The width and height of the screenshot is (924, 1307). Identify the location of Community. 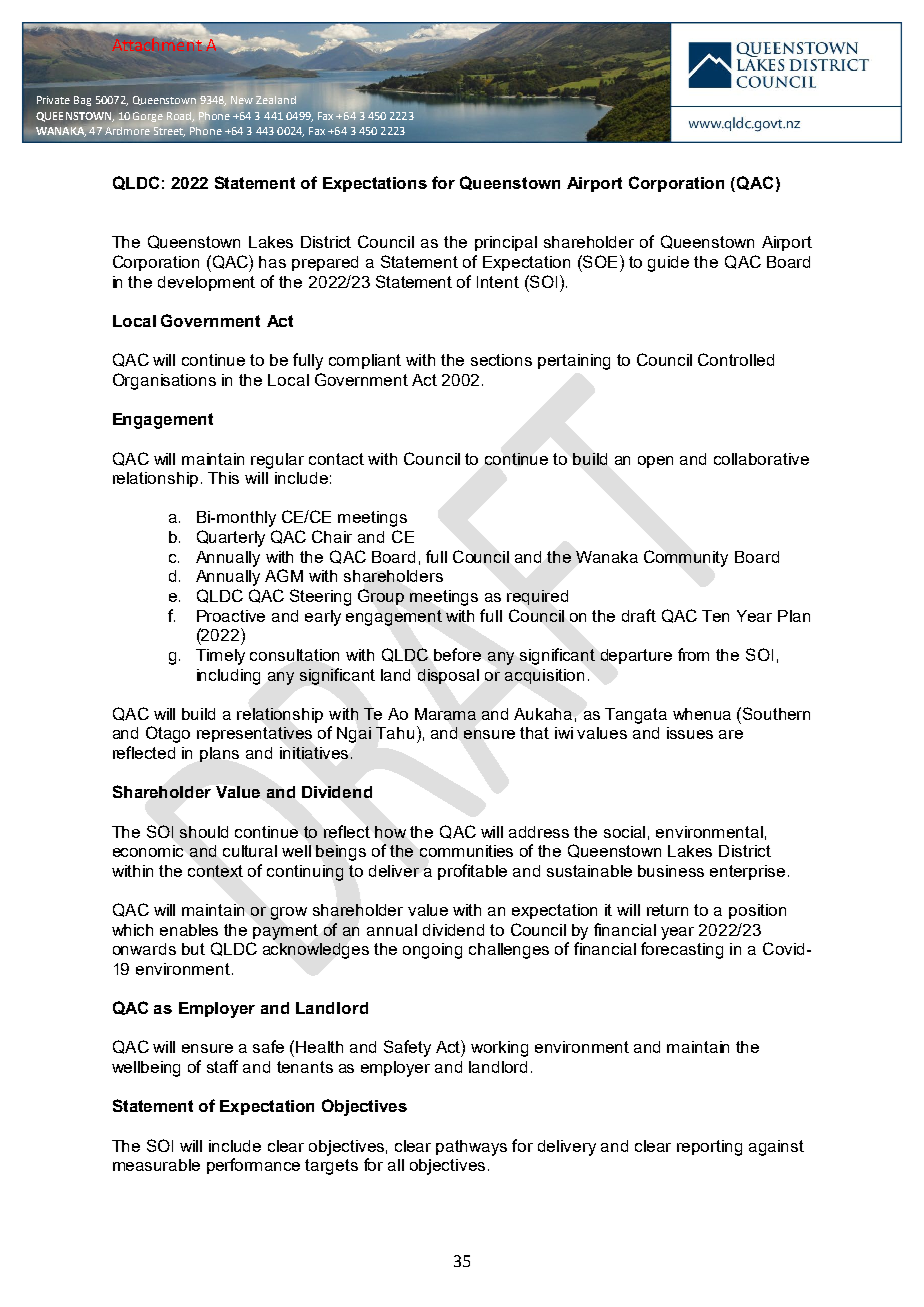
(686, 558).
